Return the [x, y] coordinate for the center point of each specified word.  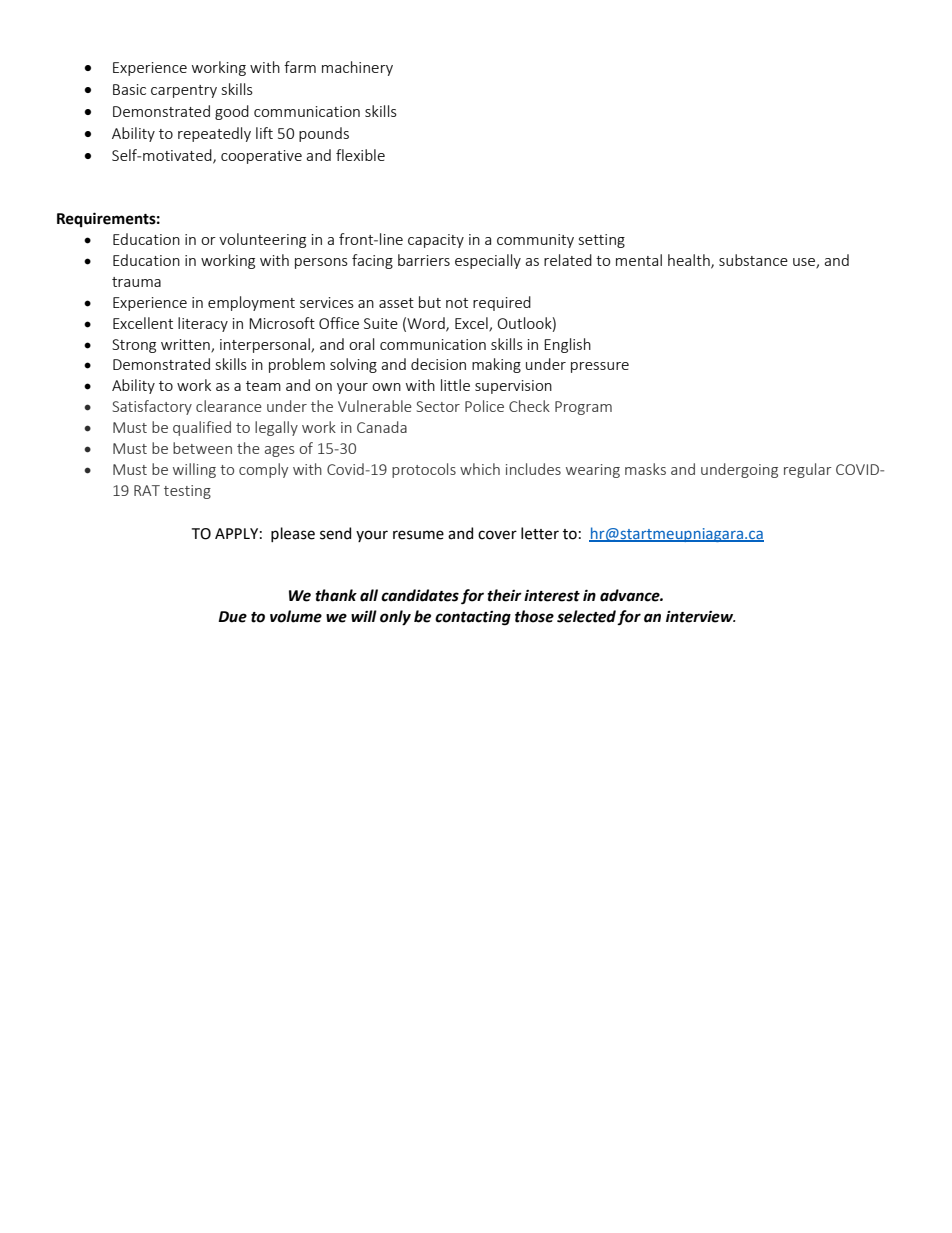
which [480, 469]
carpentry [184, 91]
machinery [357, 68]
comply [263, 470]
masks [645, 469]
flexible [360, 155]
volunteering [262, 240]
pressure [600, 367]
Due [232, 617]
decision [438, 364]
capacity [436, 241]
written [186, 345]
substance [753, 260]
